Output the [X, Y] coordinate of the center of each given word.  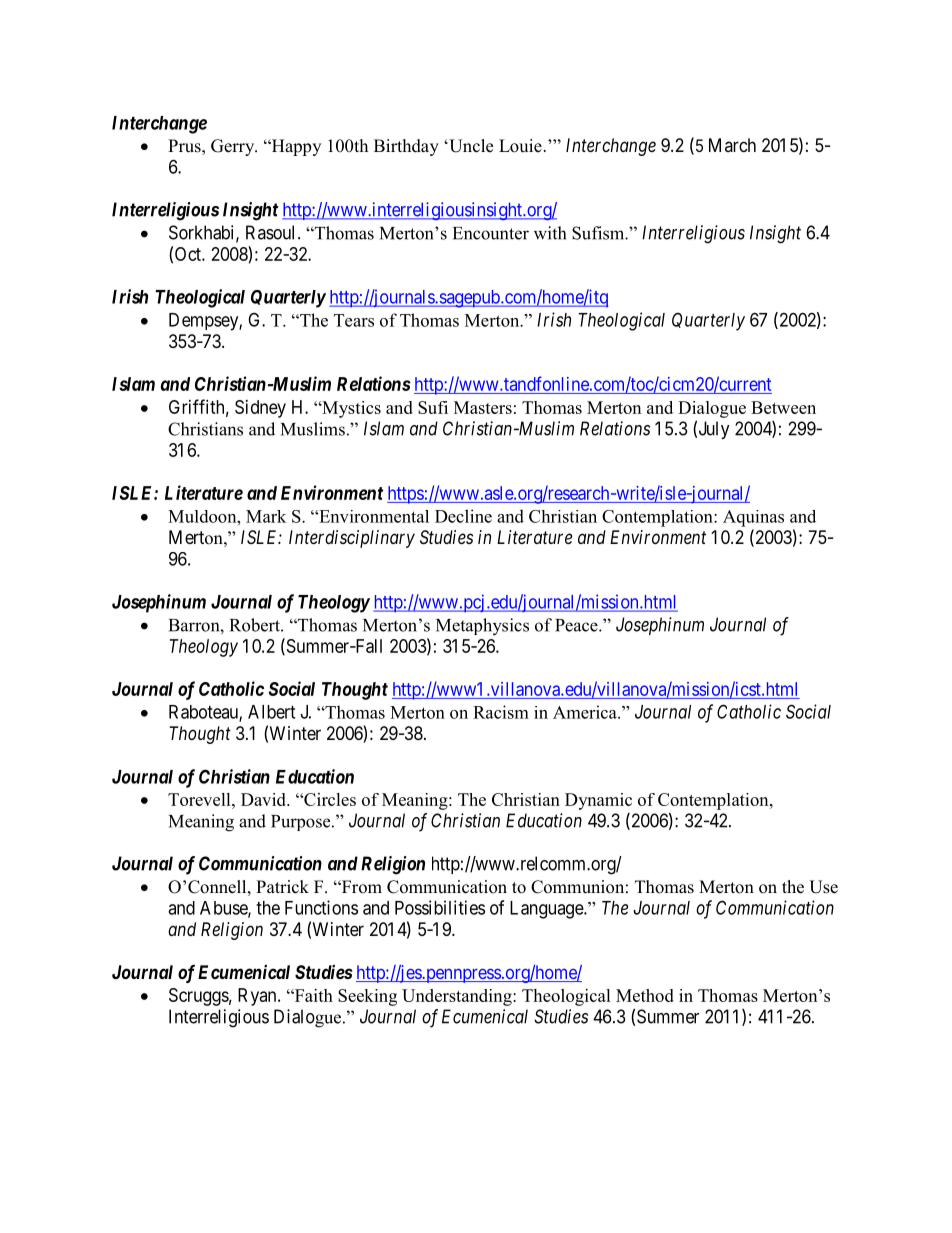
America [586, 712]
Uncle [470, 146]
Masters [483, 407]
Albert [271, 712]
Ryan [258, 997]
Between [783, 407]
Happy [295, 147]
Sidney [260, 409]
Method [645, 995]
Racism [501, 712]
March [732, 145]
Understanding [458, 997]
